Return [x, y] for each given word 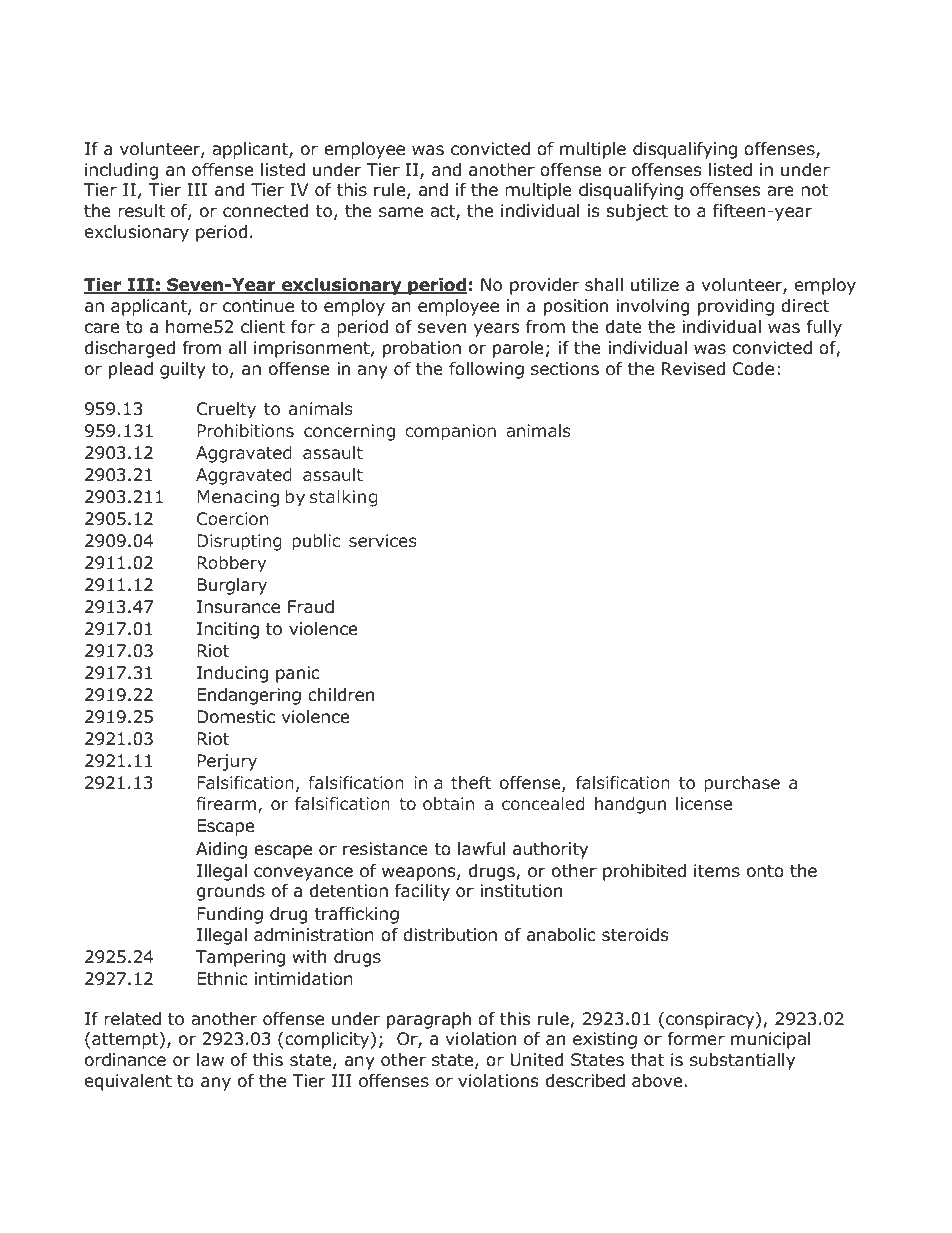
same [401, 212]
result [141, 211]
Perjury [227, 762]
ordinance [125, 1060]
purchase [742, 784]
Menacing [238, 498]
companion [450, 432]
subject [637, 212]
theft [471, 782]
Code [753, 369]
